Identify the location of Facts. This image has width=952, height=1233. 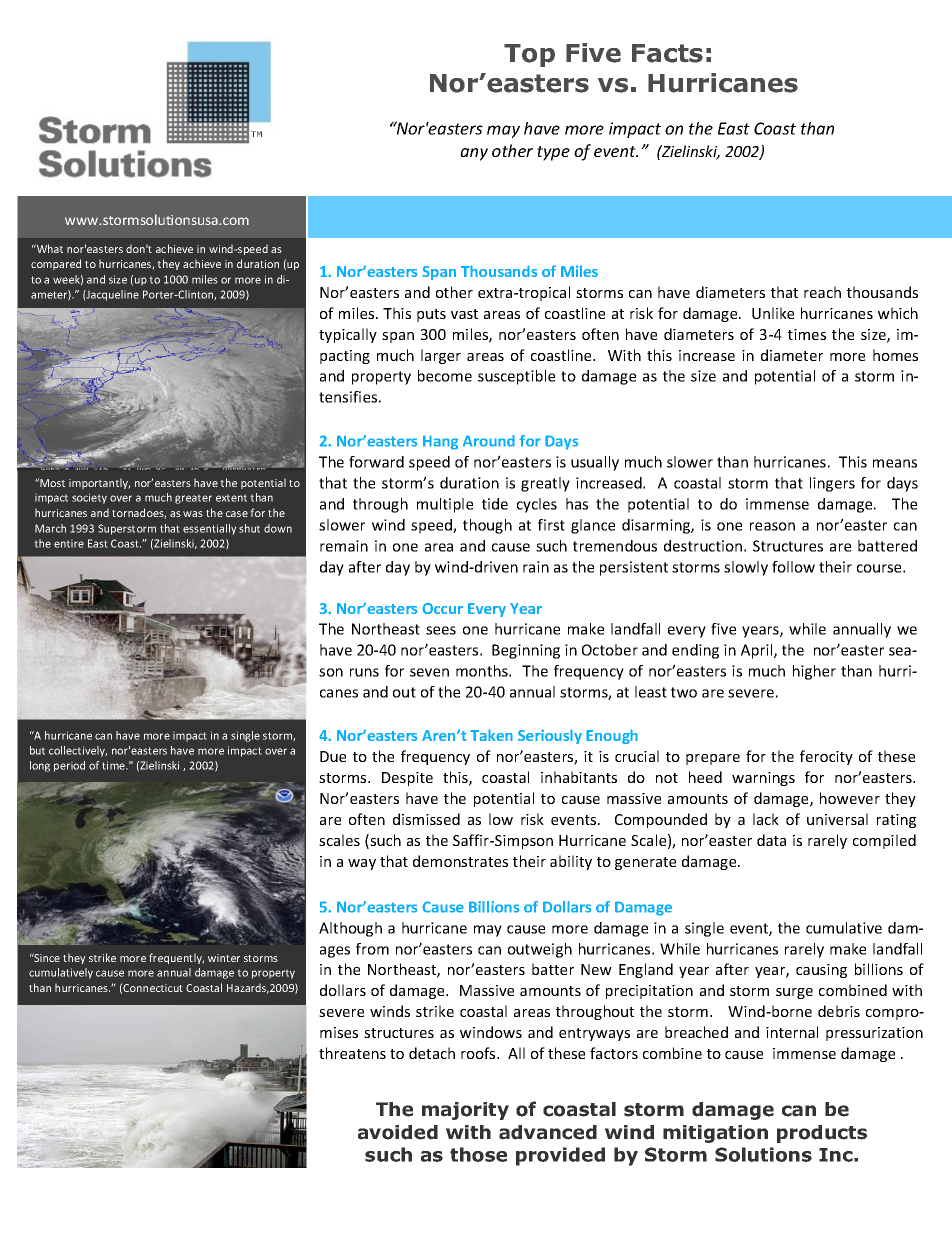
(667, 53).
